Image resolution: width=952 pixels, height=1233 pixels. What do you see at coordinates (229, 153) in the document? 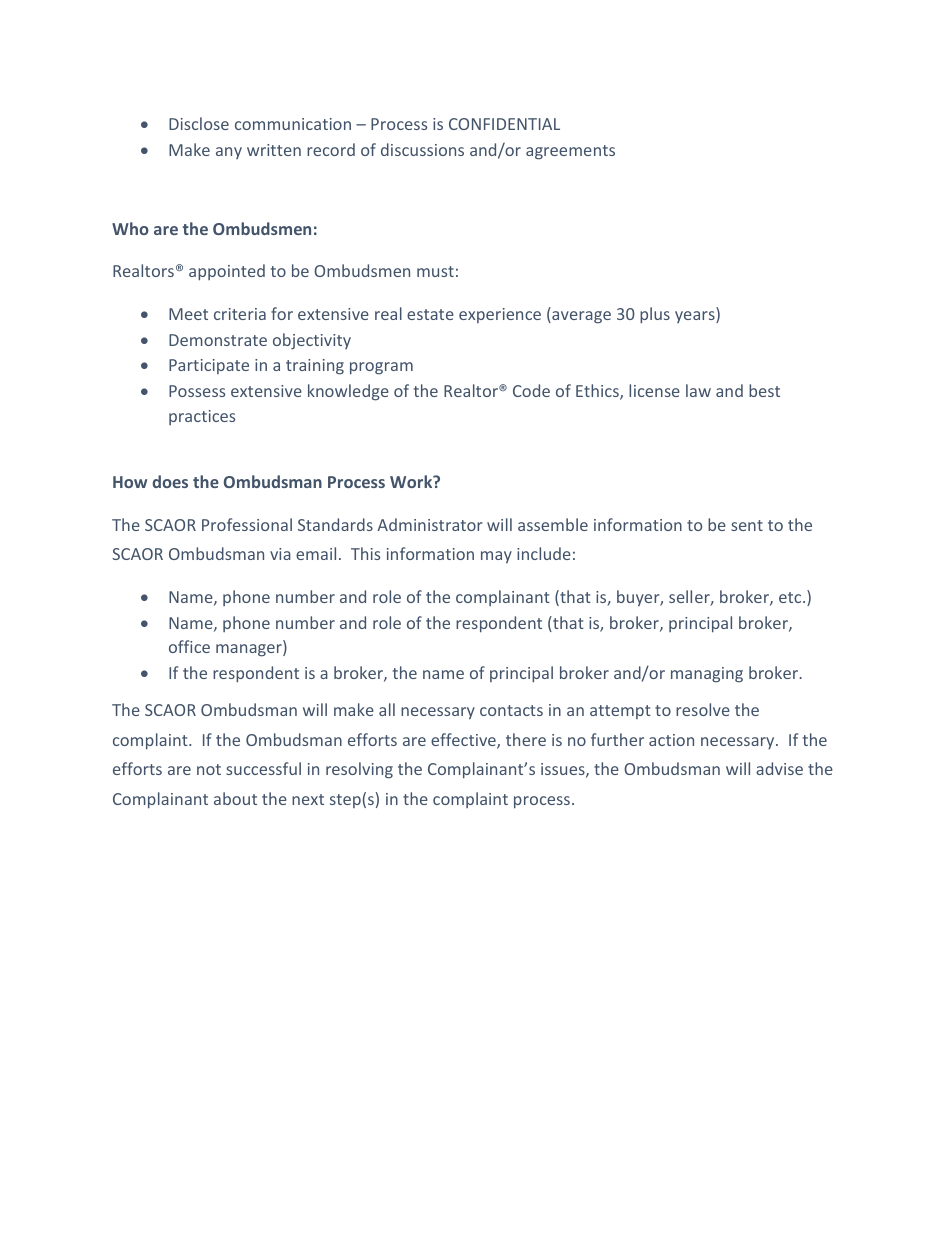
I see `any` at bounding box center [229, 153].
